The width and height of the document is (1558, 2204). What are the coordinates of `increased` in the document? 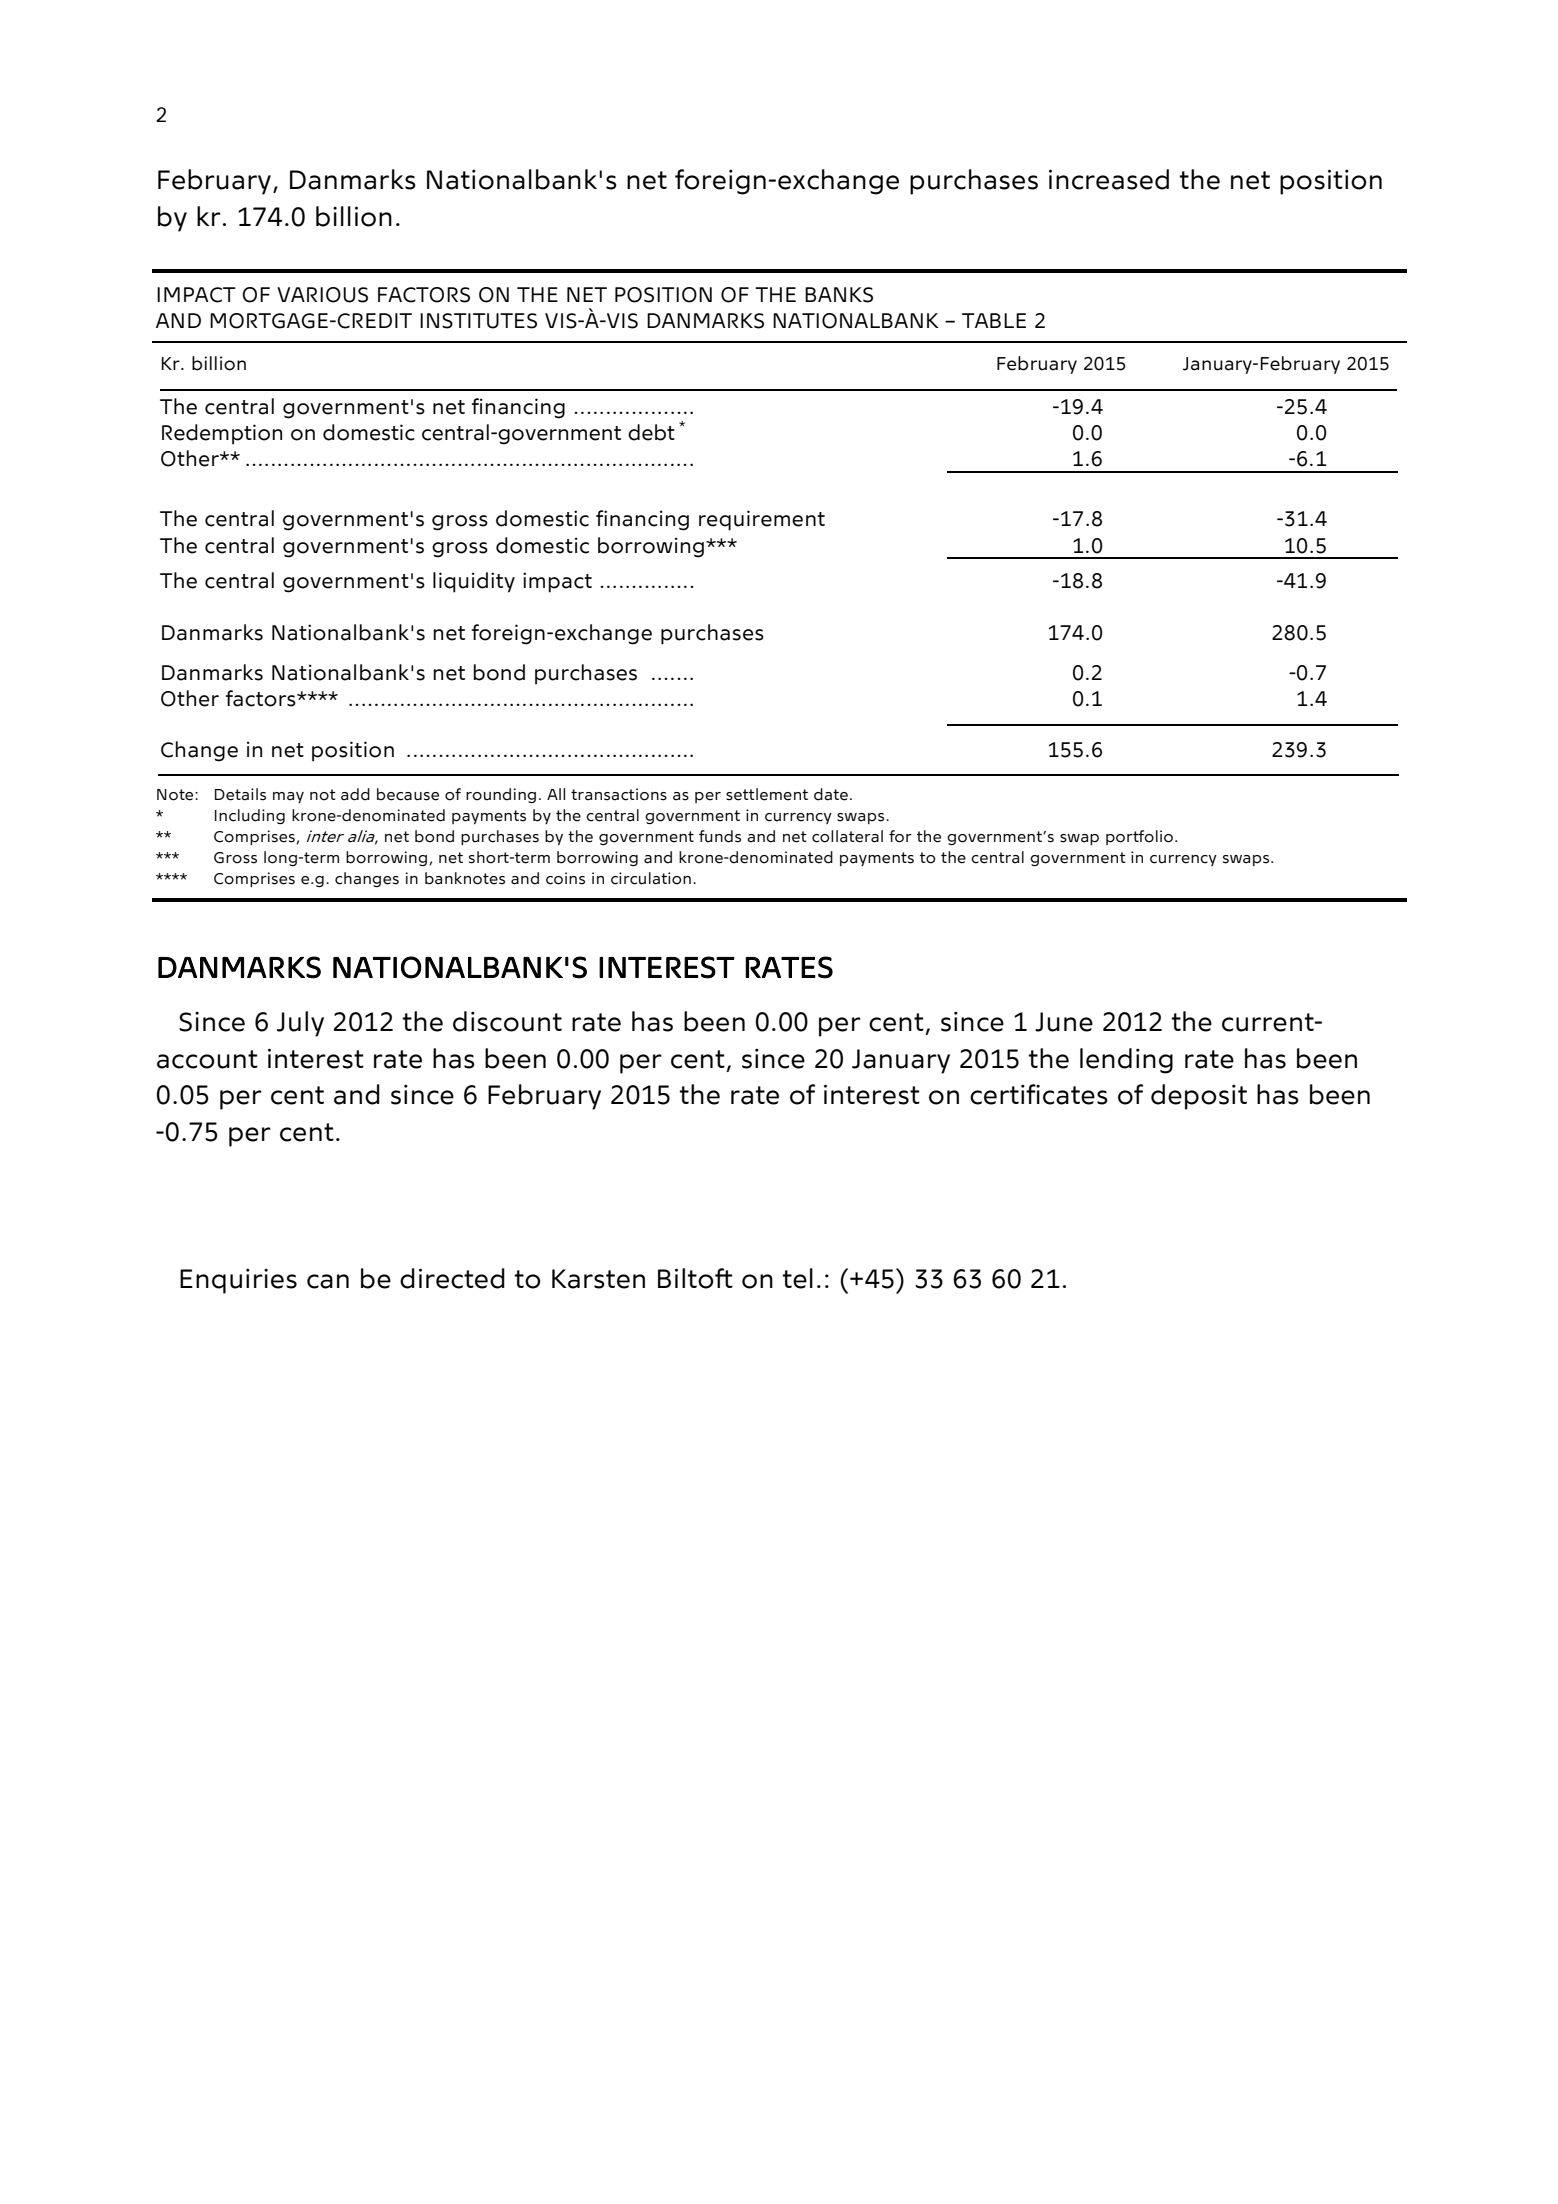 It's located at (1109, 179).
